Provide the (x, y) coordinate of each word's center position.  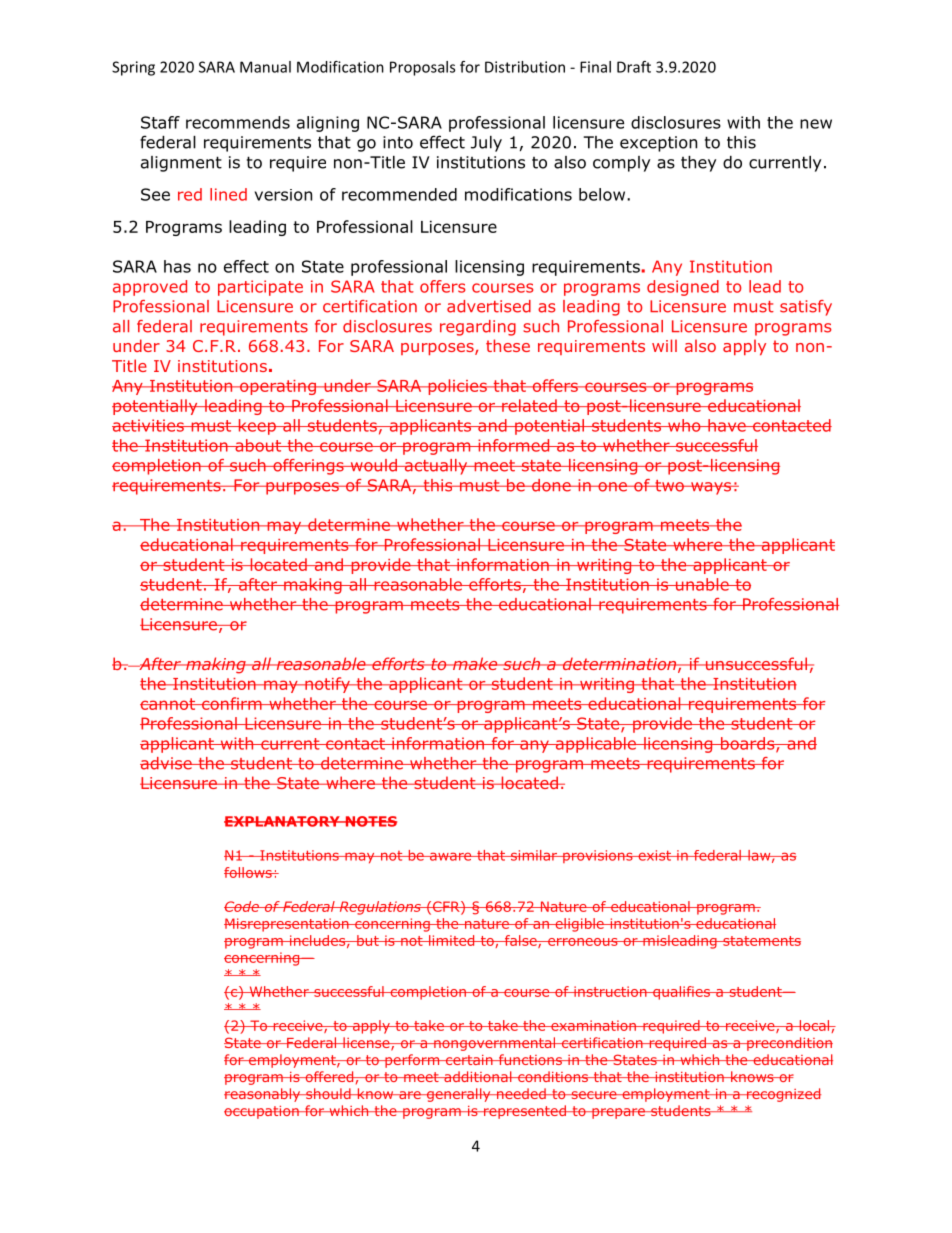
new (816, 124)
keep (257, 427)
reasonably (263, 1095)
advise (167, 763)
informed (514, 445)
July (486, 144)
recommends (238, 122)
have (727, 425)
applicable (596, 745)
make (475, 663)
